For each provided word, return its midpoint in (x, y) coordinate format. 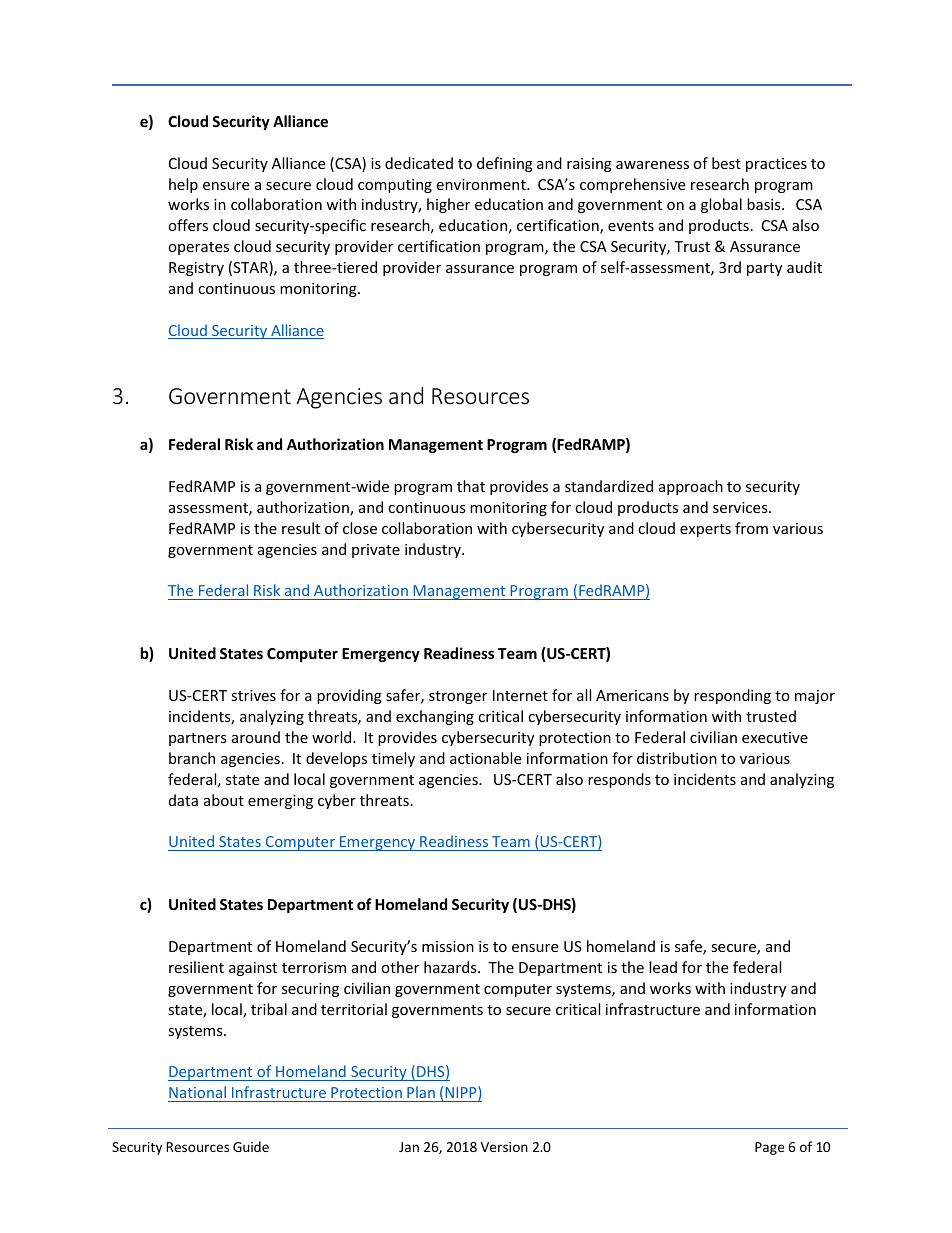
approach (691, 487)
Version (504, 1147)
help (183, 185)
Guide (251, 1146)
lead (663, 967)
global (721, 205)
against (253, 969)
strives (253, 695)
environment (482, 184)
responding (732, 696)
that (471, 486)
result (301, 528)
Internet (520, 695)
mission (448, 946)
